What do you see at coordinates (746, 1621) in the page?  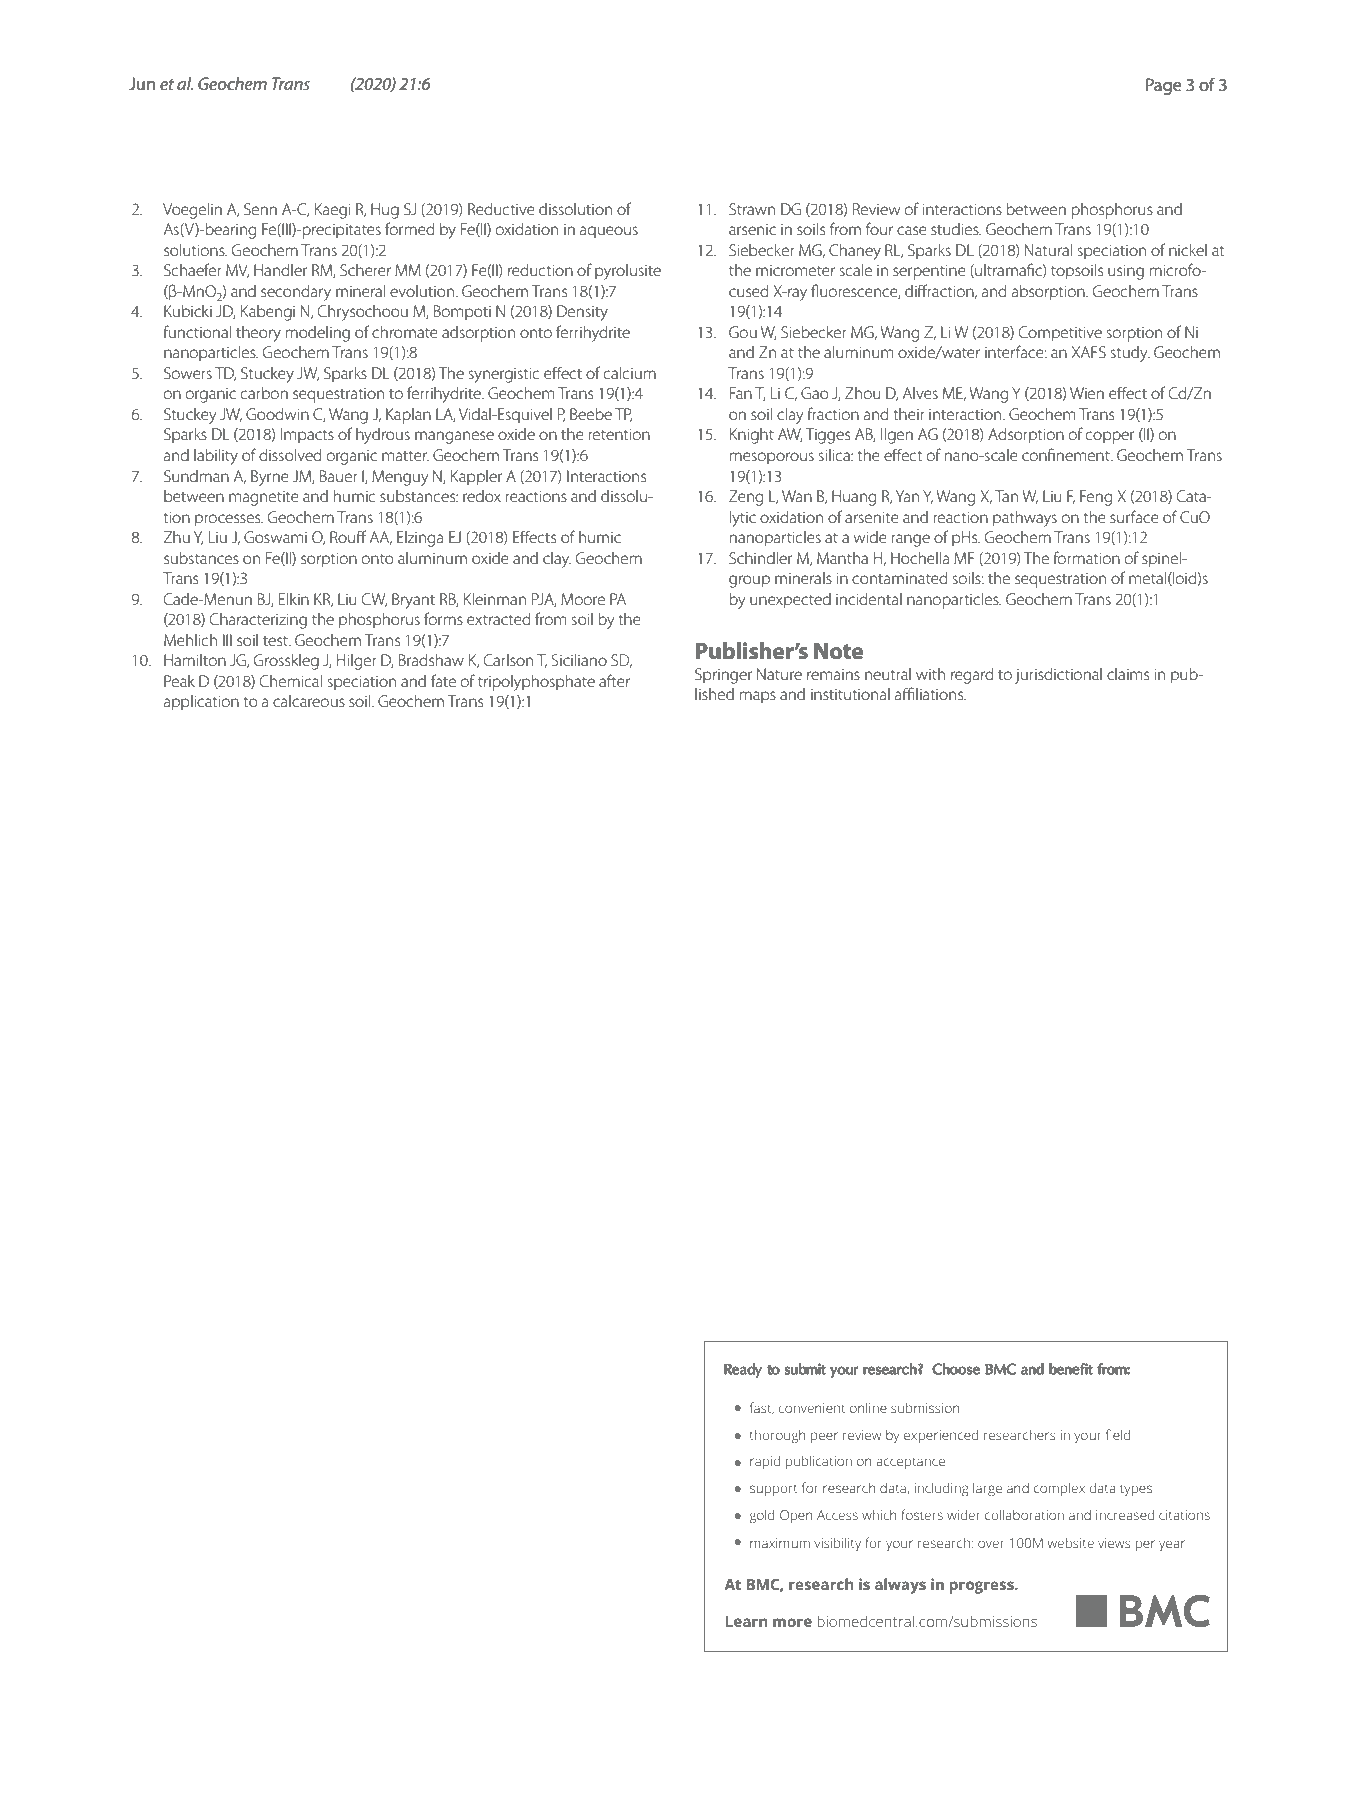 I see `Learn` at bounding box center [746, 1621].
